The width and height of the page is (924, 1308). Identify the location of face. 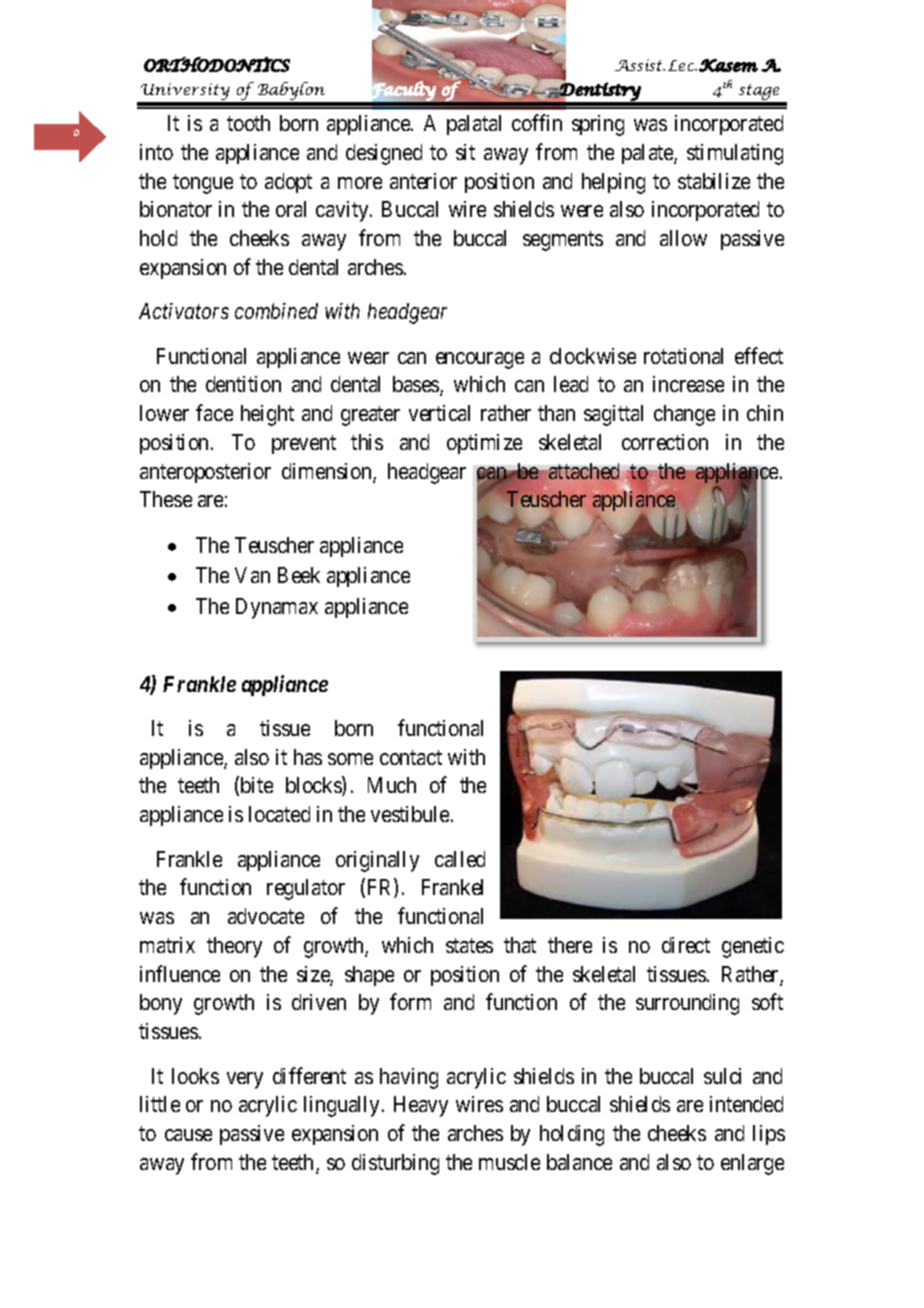
(214, 412).
